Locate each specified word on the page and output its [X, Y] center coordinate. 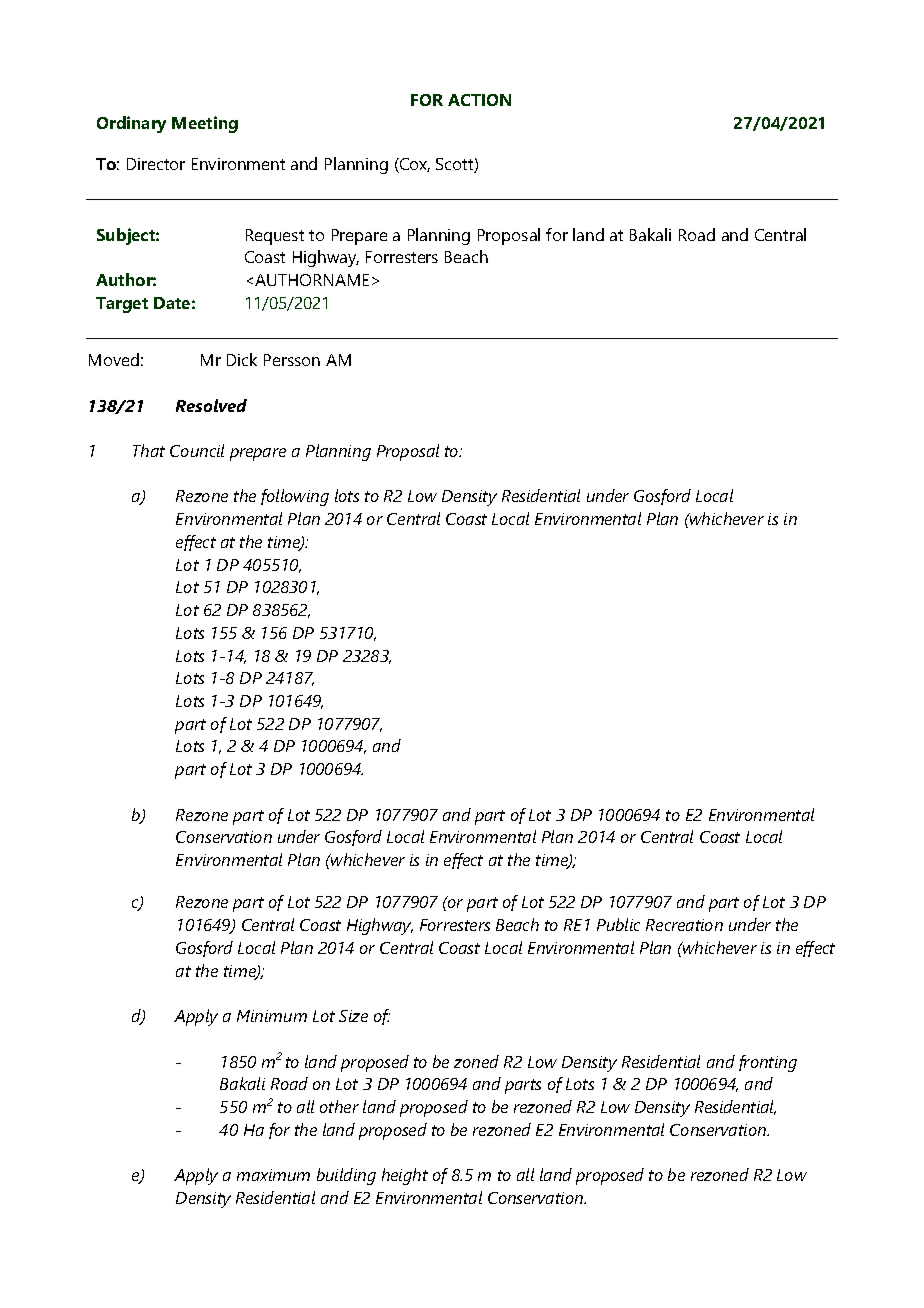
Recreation [684, 925]
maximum [273, 1175]
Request [275, 237]
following [295, 497]
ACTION [479, 100]
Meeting [205, 124]
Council [197, 450]
